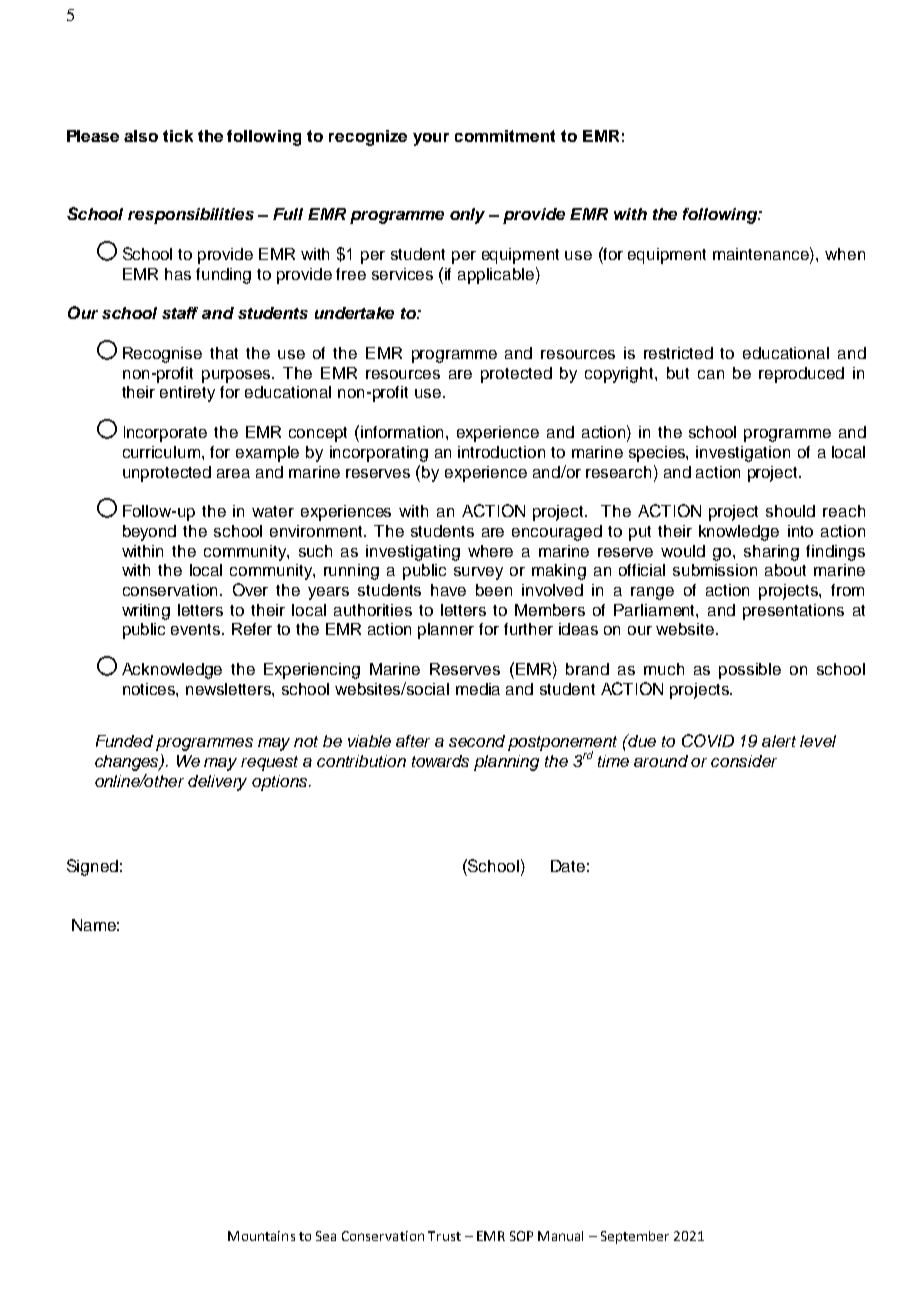  I want to click on September, so click(635, 1237).
